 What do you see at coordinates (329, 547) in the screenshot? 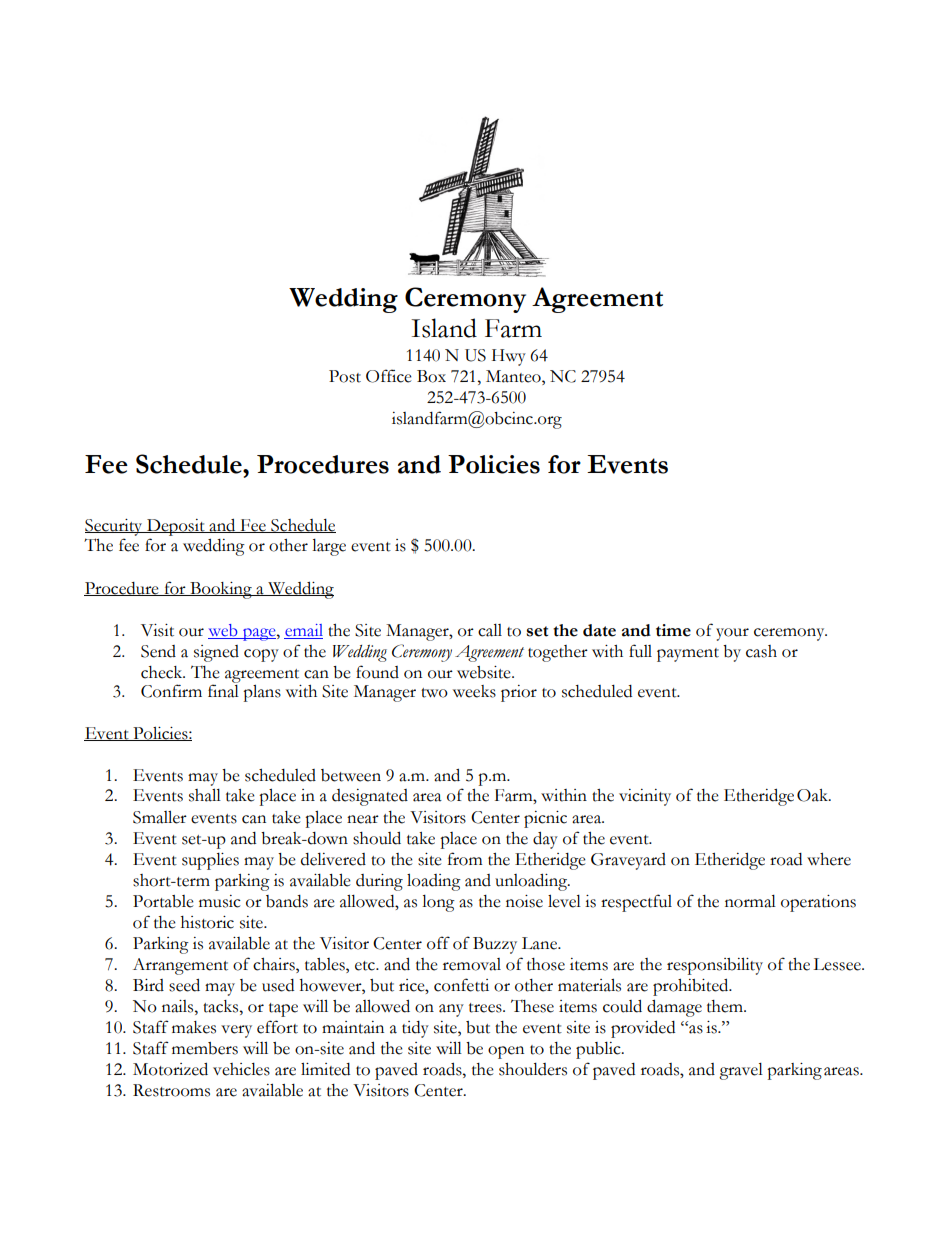
I see `large` at bounding box center [329, 547].
